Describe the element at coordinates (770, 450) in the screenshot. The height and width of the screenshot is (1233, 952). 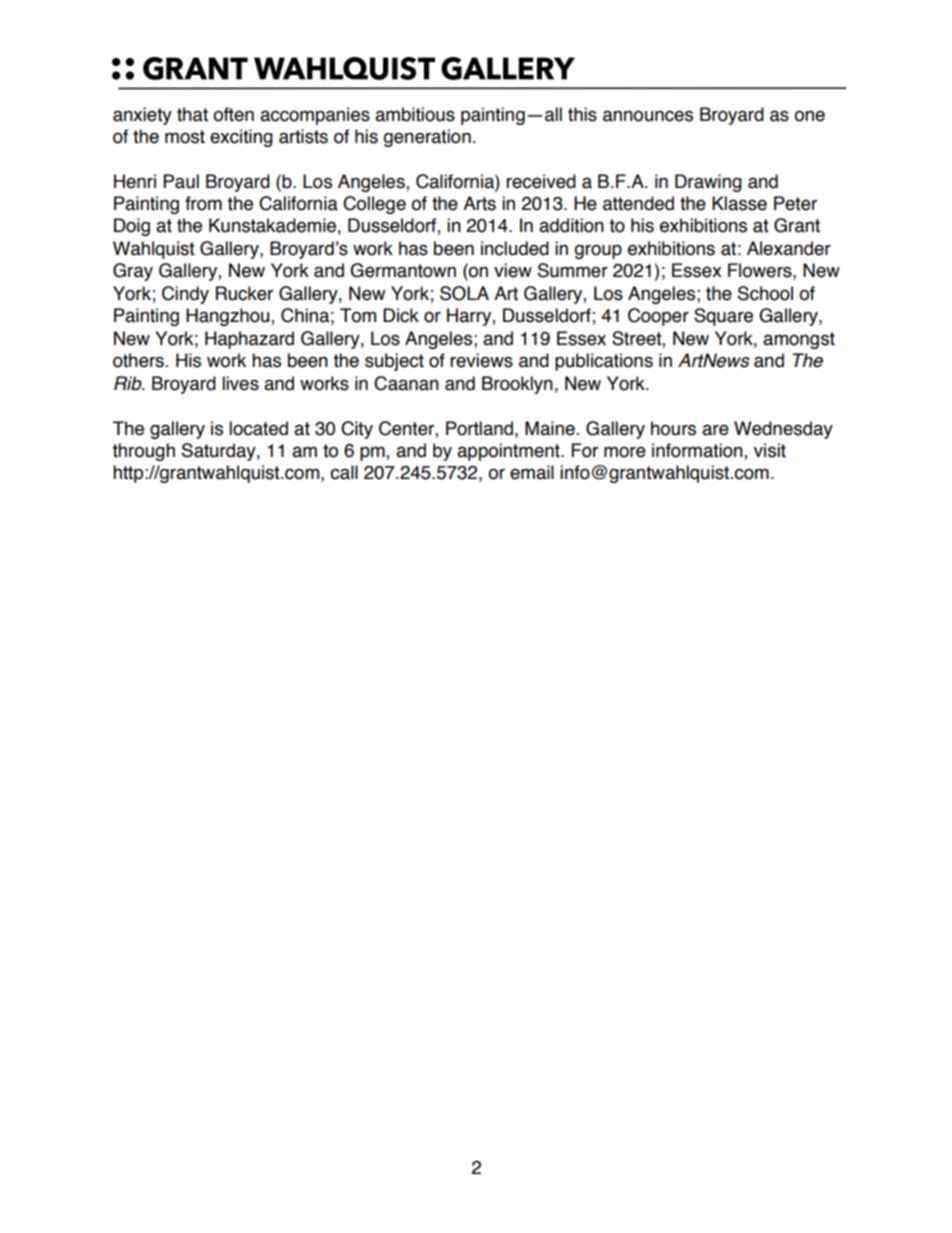
I see `visit` at that location.
